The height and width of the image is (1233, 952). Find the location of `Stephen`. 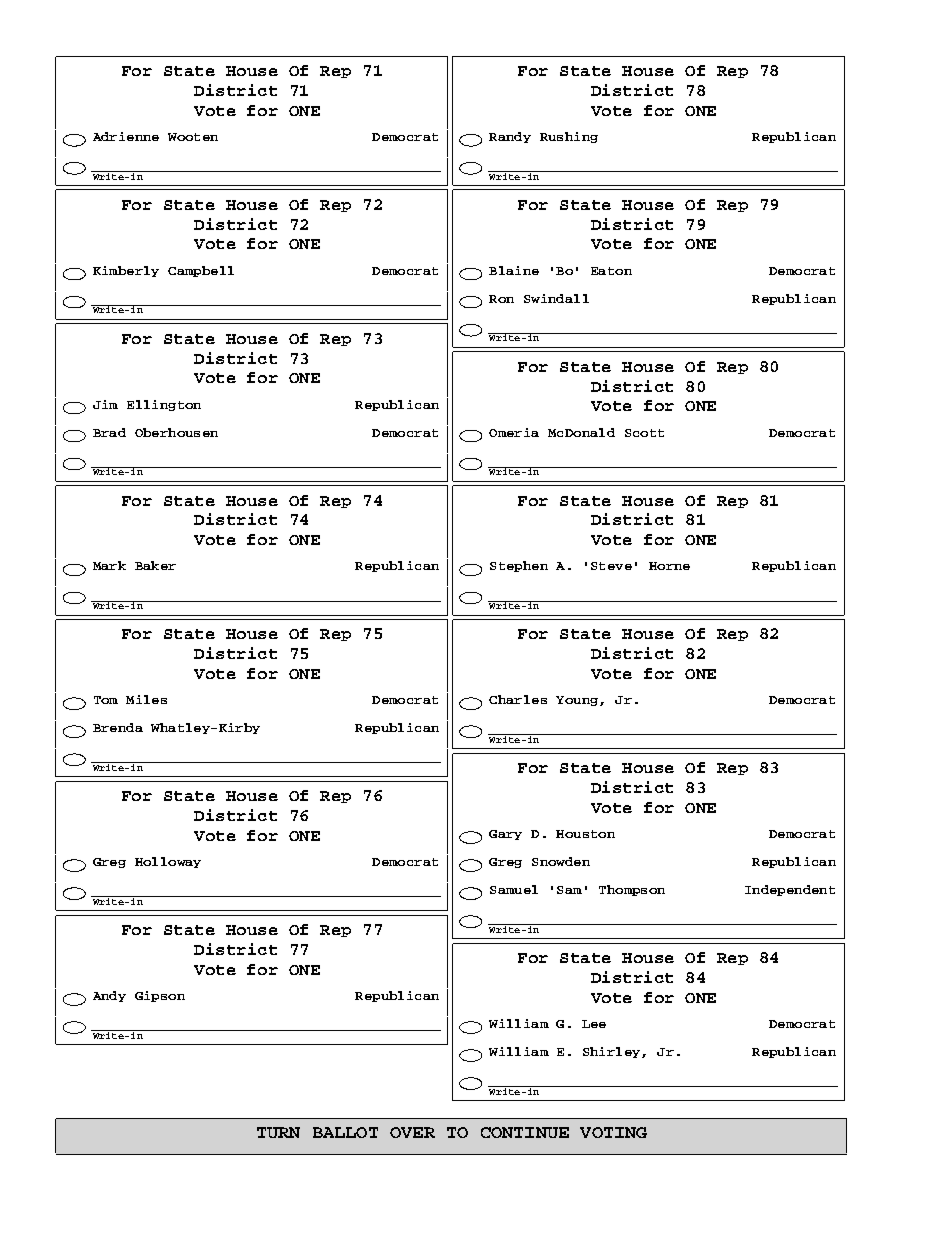

Stephen is located at coordinates (519, 566).
